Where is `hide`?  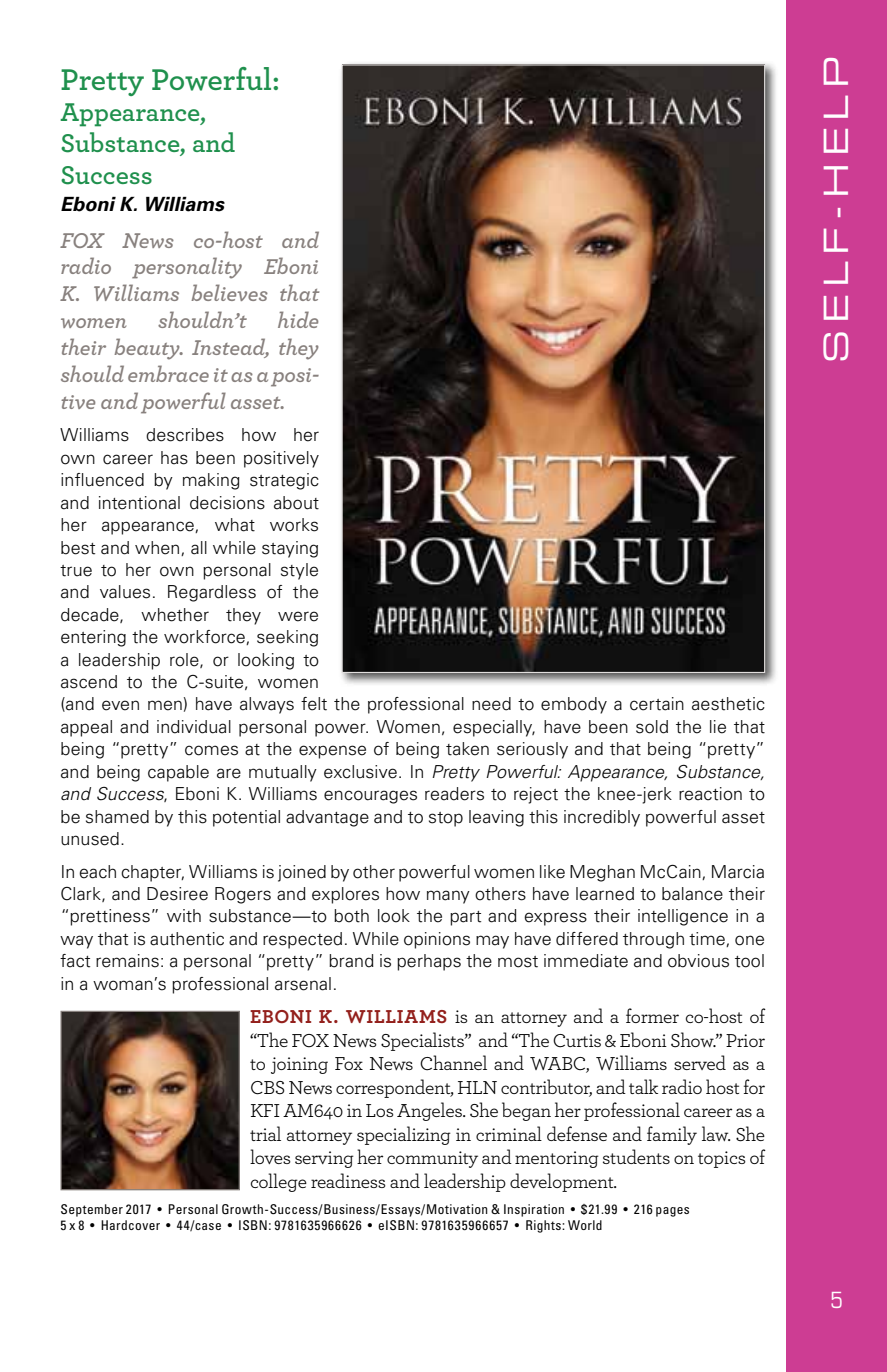 hide is located at coordinates (298, 319).
